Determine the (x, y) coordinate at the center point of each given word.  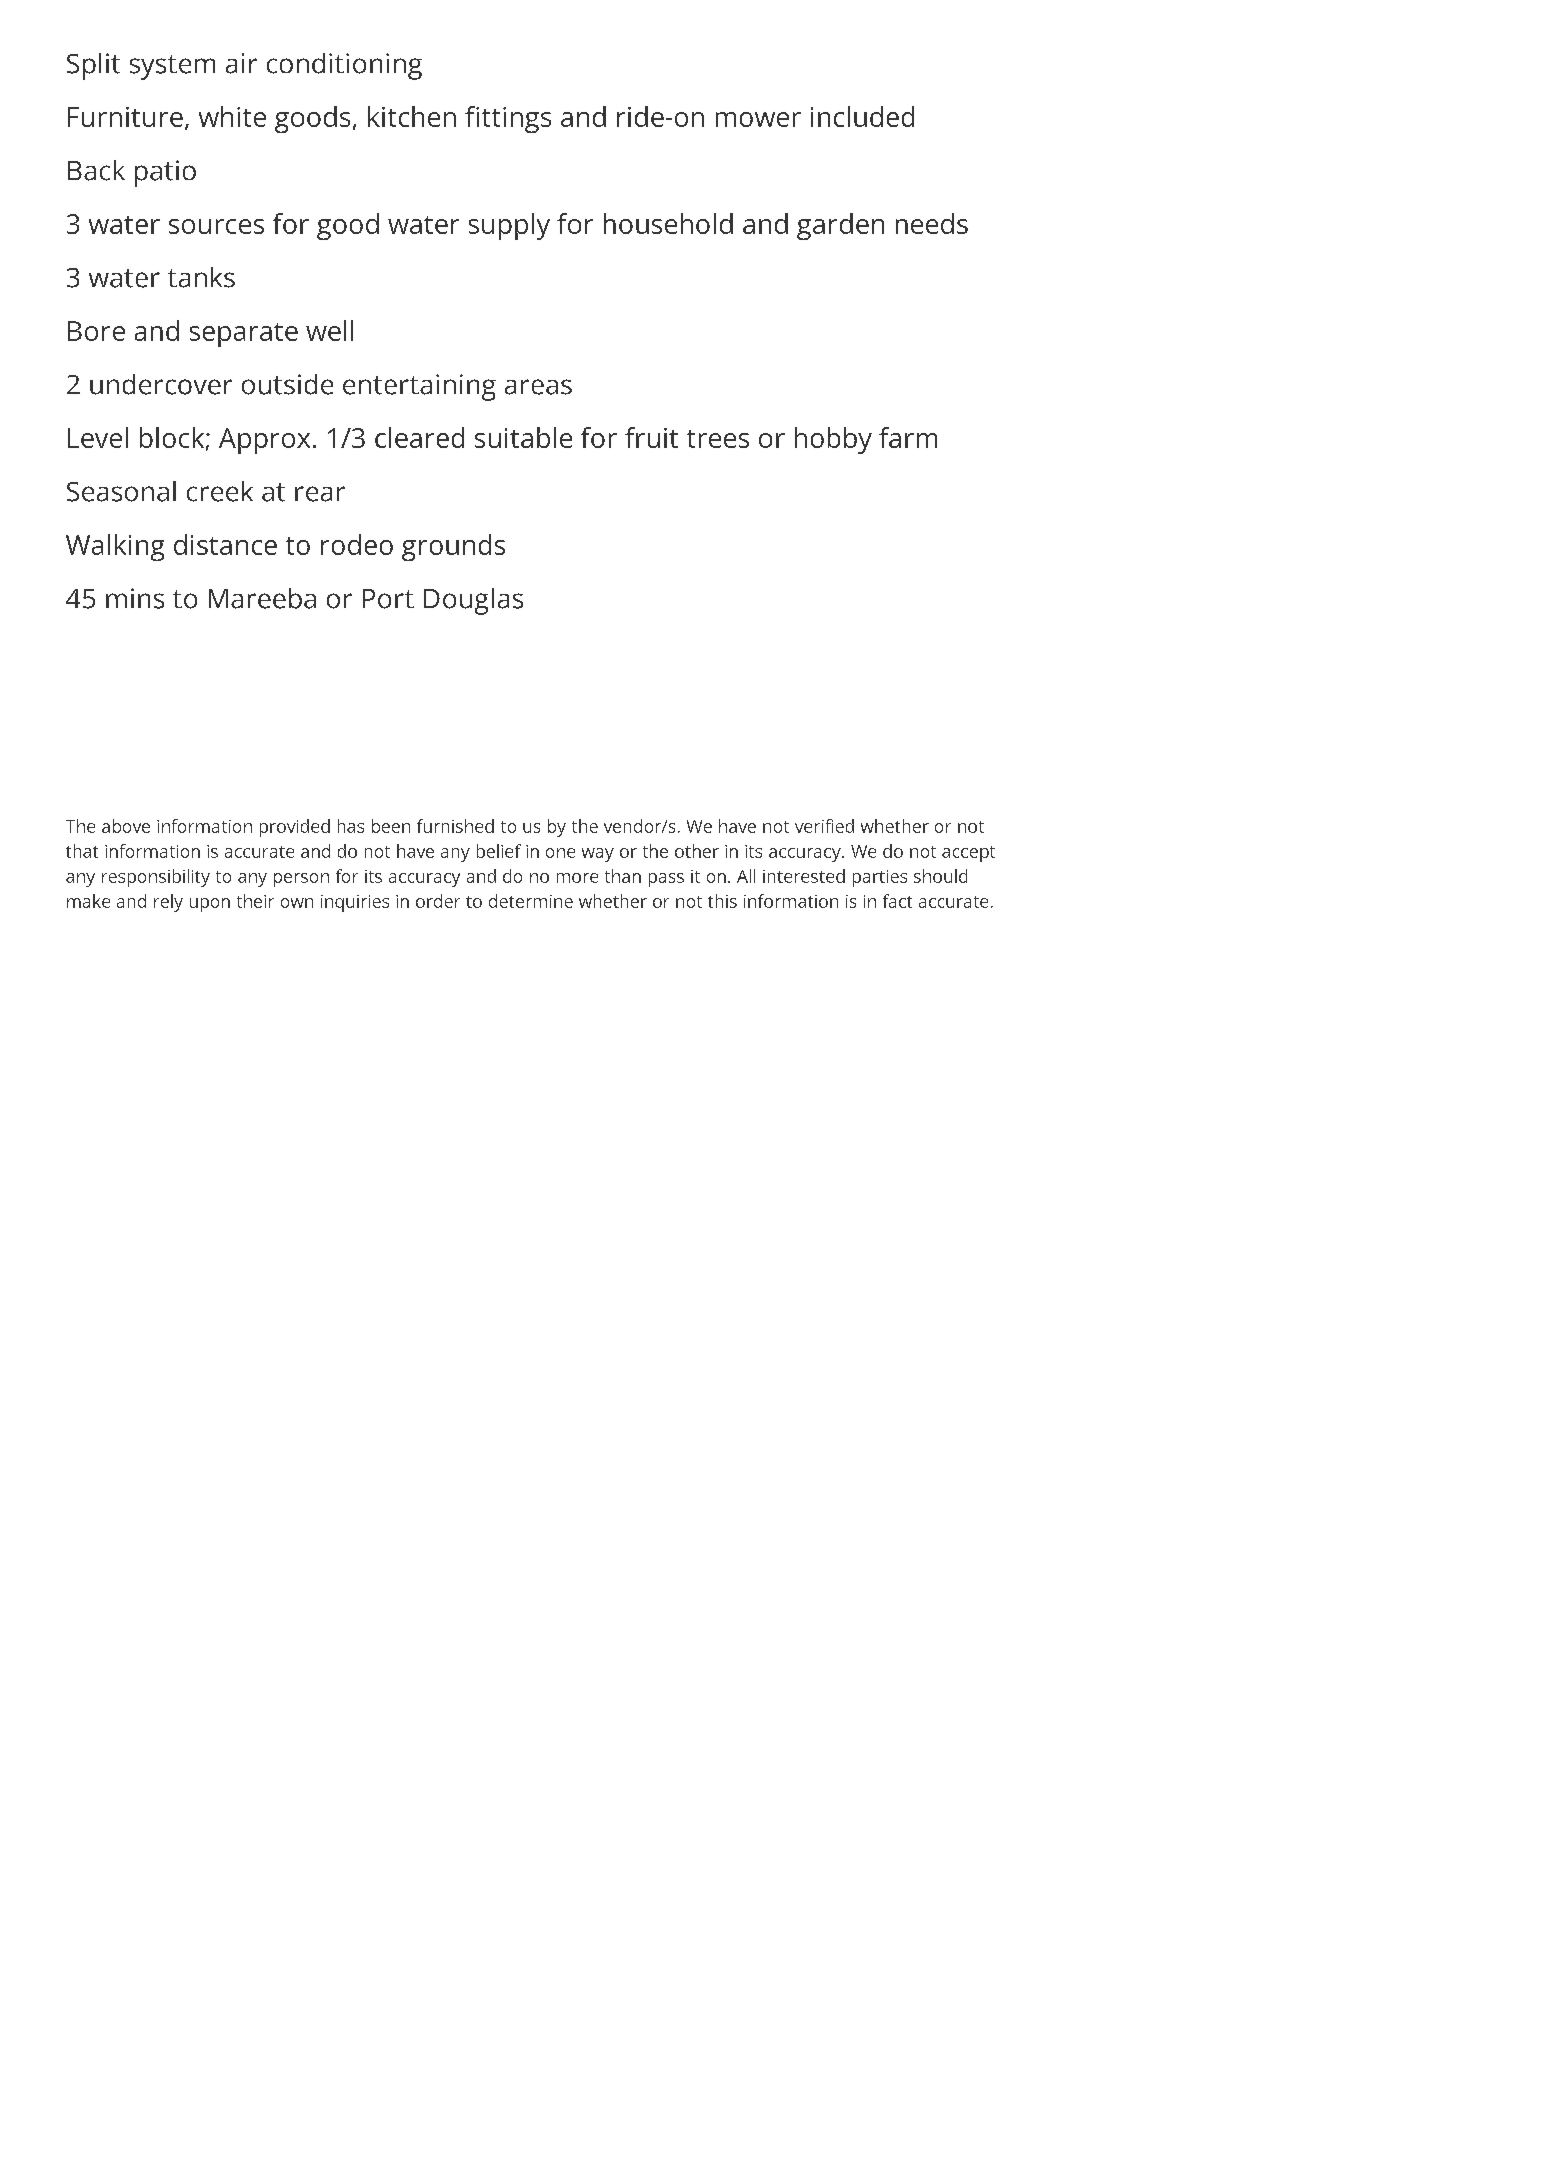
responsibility (156, 878)
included (862, 116)
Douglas (473, 601)
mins (135, 598)
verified (824, 826)
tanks (201, 277)
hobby (833, 440)
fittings (508, 119)
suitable (523, 437)
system (172, 67)
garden (840, 226)
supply (509, 226)
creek (220, 491)
